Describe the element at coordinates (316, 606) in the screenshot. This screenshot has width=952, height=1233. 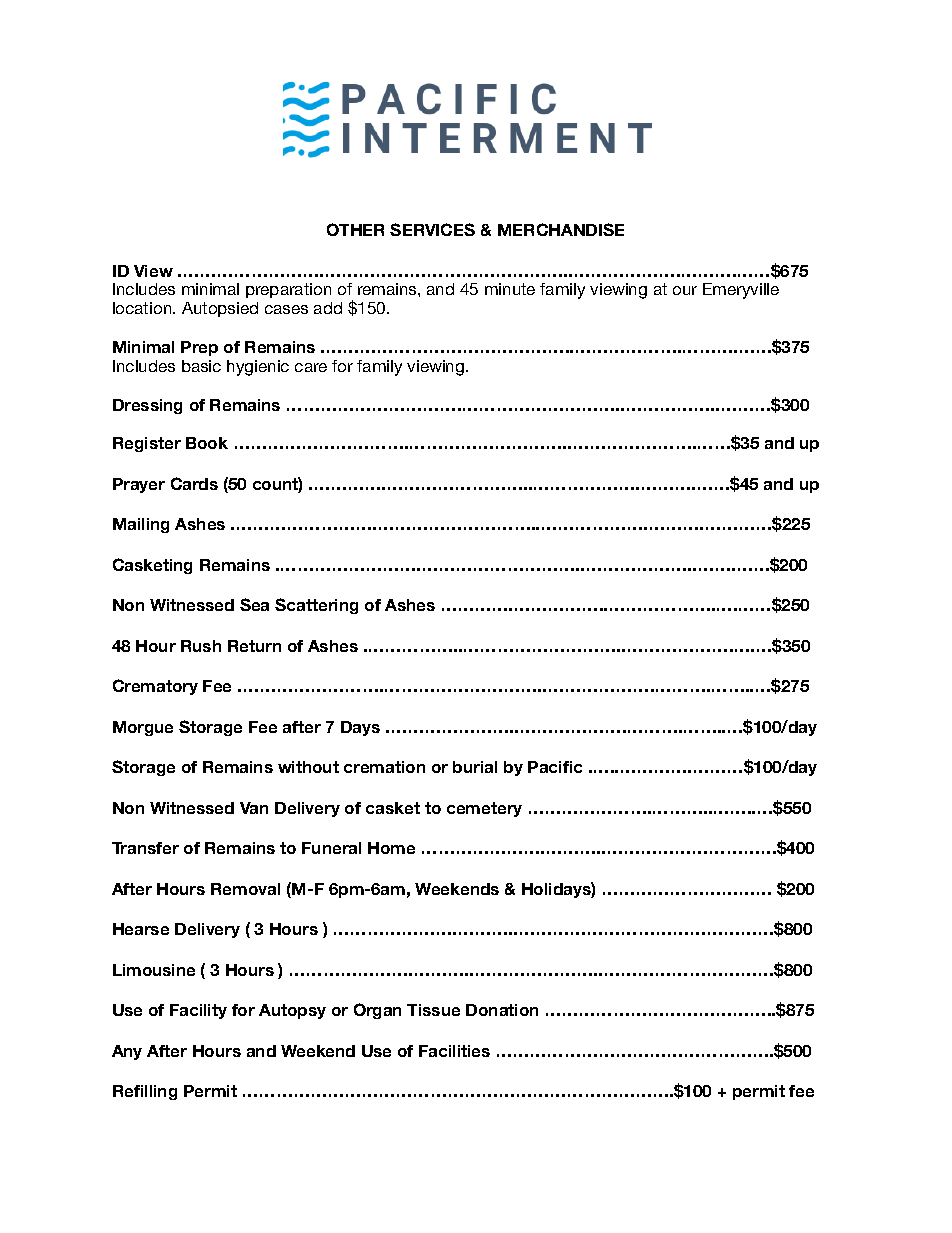
I see `Scattering` at that location.
